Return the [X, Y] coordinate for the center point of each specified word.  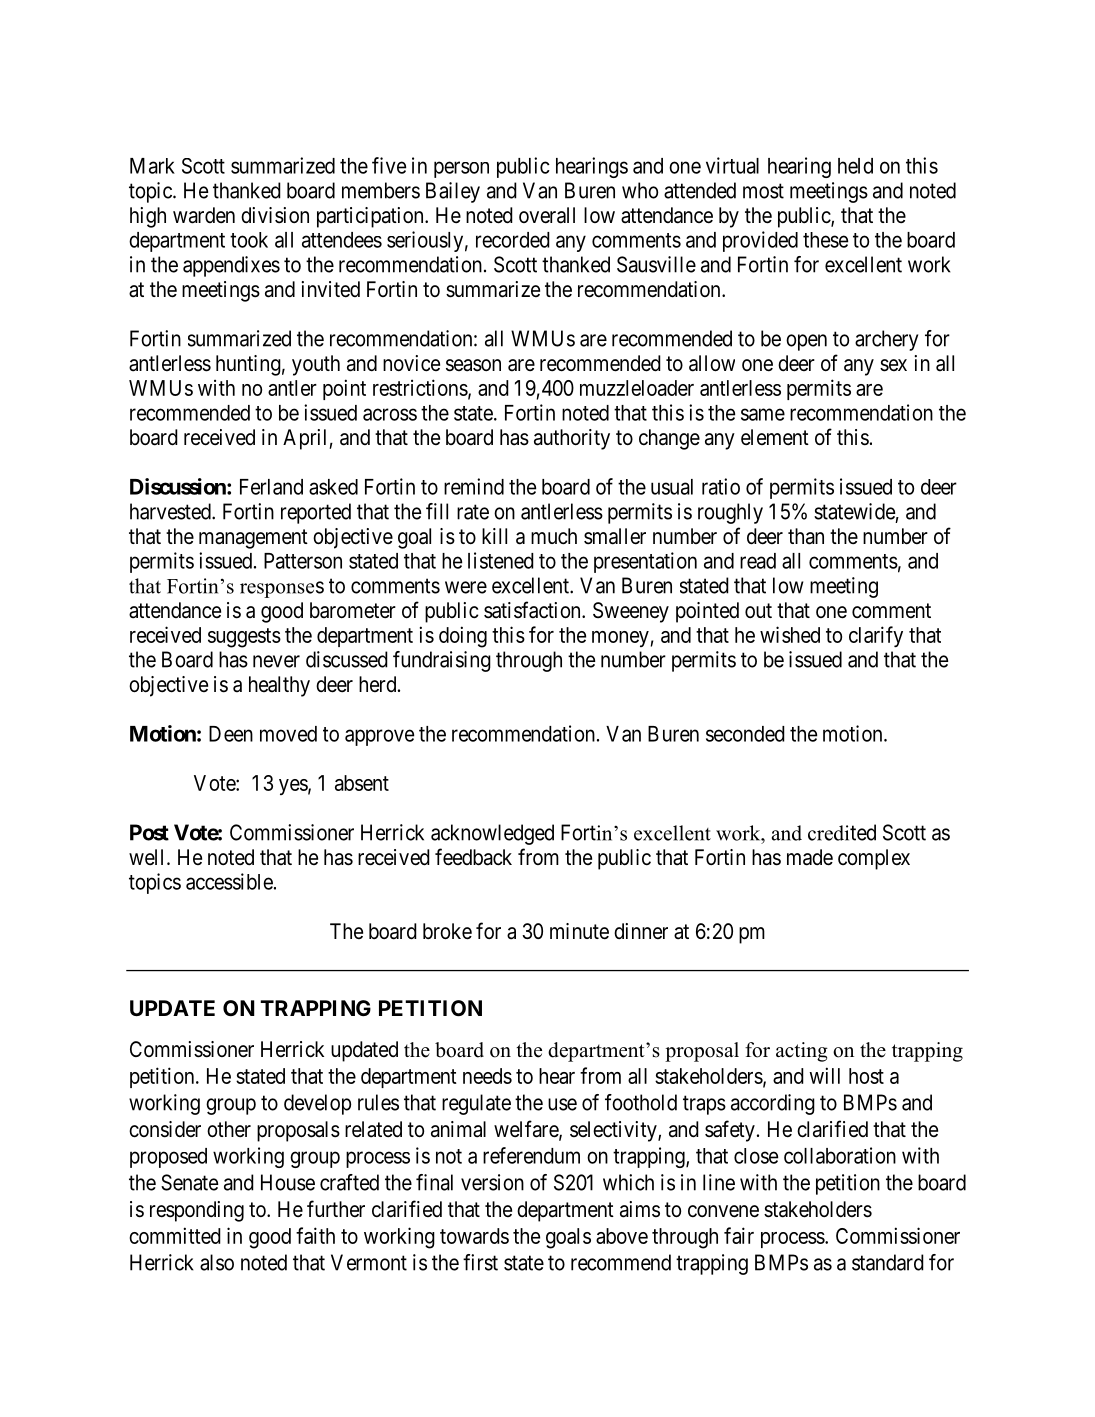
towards [474, 1236]
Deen [231, 734]
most [763, 191]
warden [204, 215]
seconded [745, 734]
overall [547, 215]
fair [739, 1235]
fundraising [442, 661]
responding [197, 1211]
